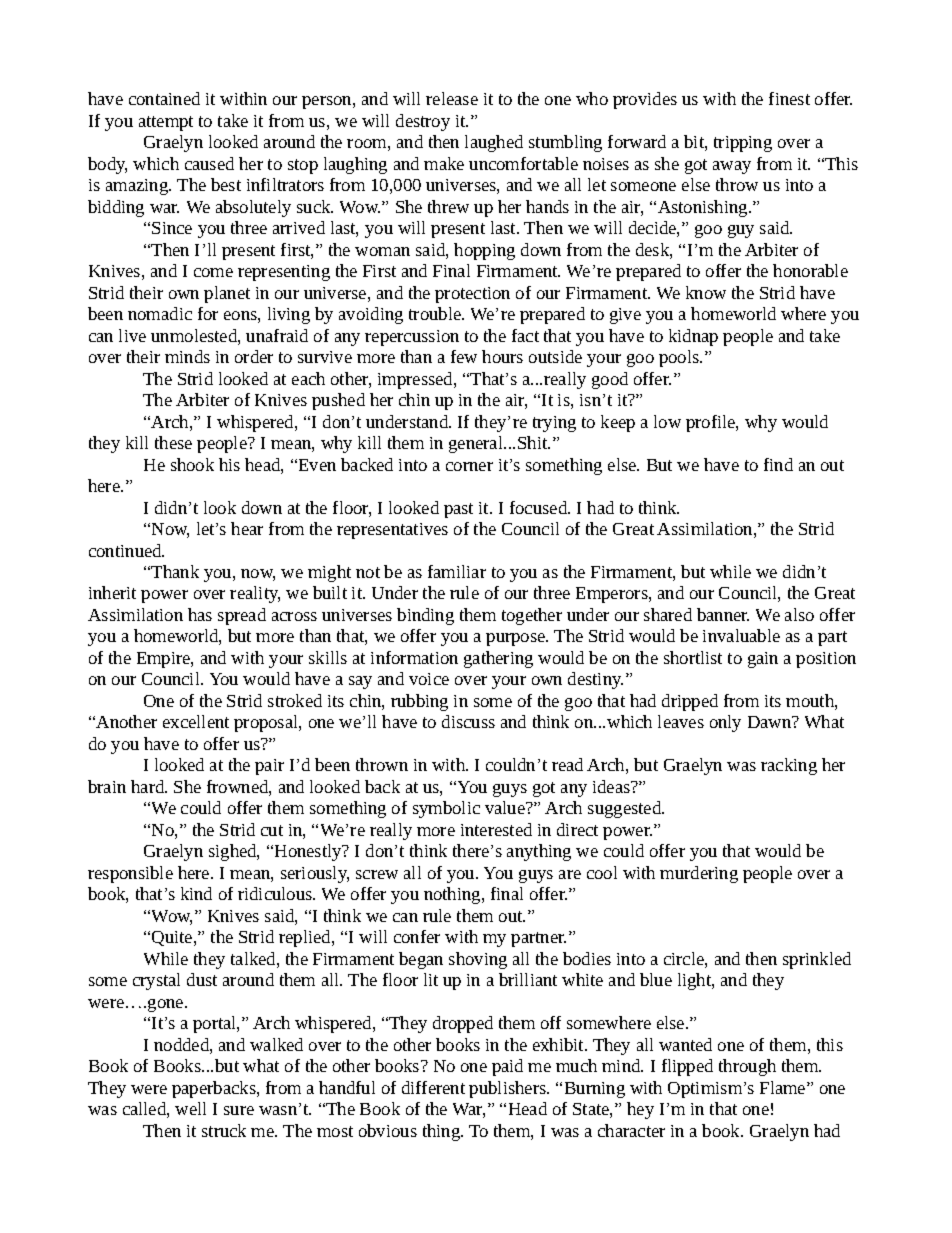  What do you see at coordinates (166, 123) in the image?
I see `attempt` at bounding box center [166, 123].
